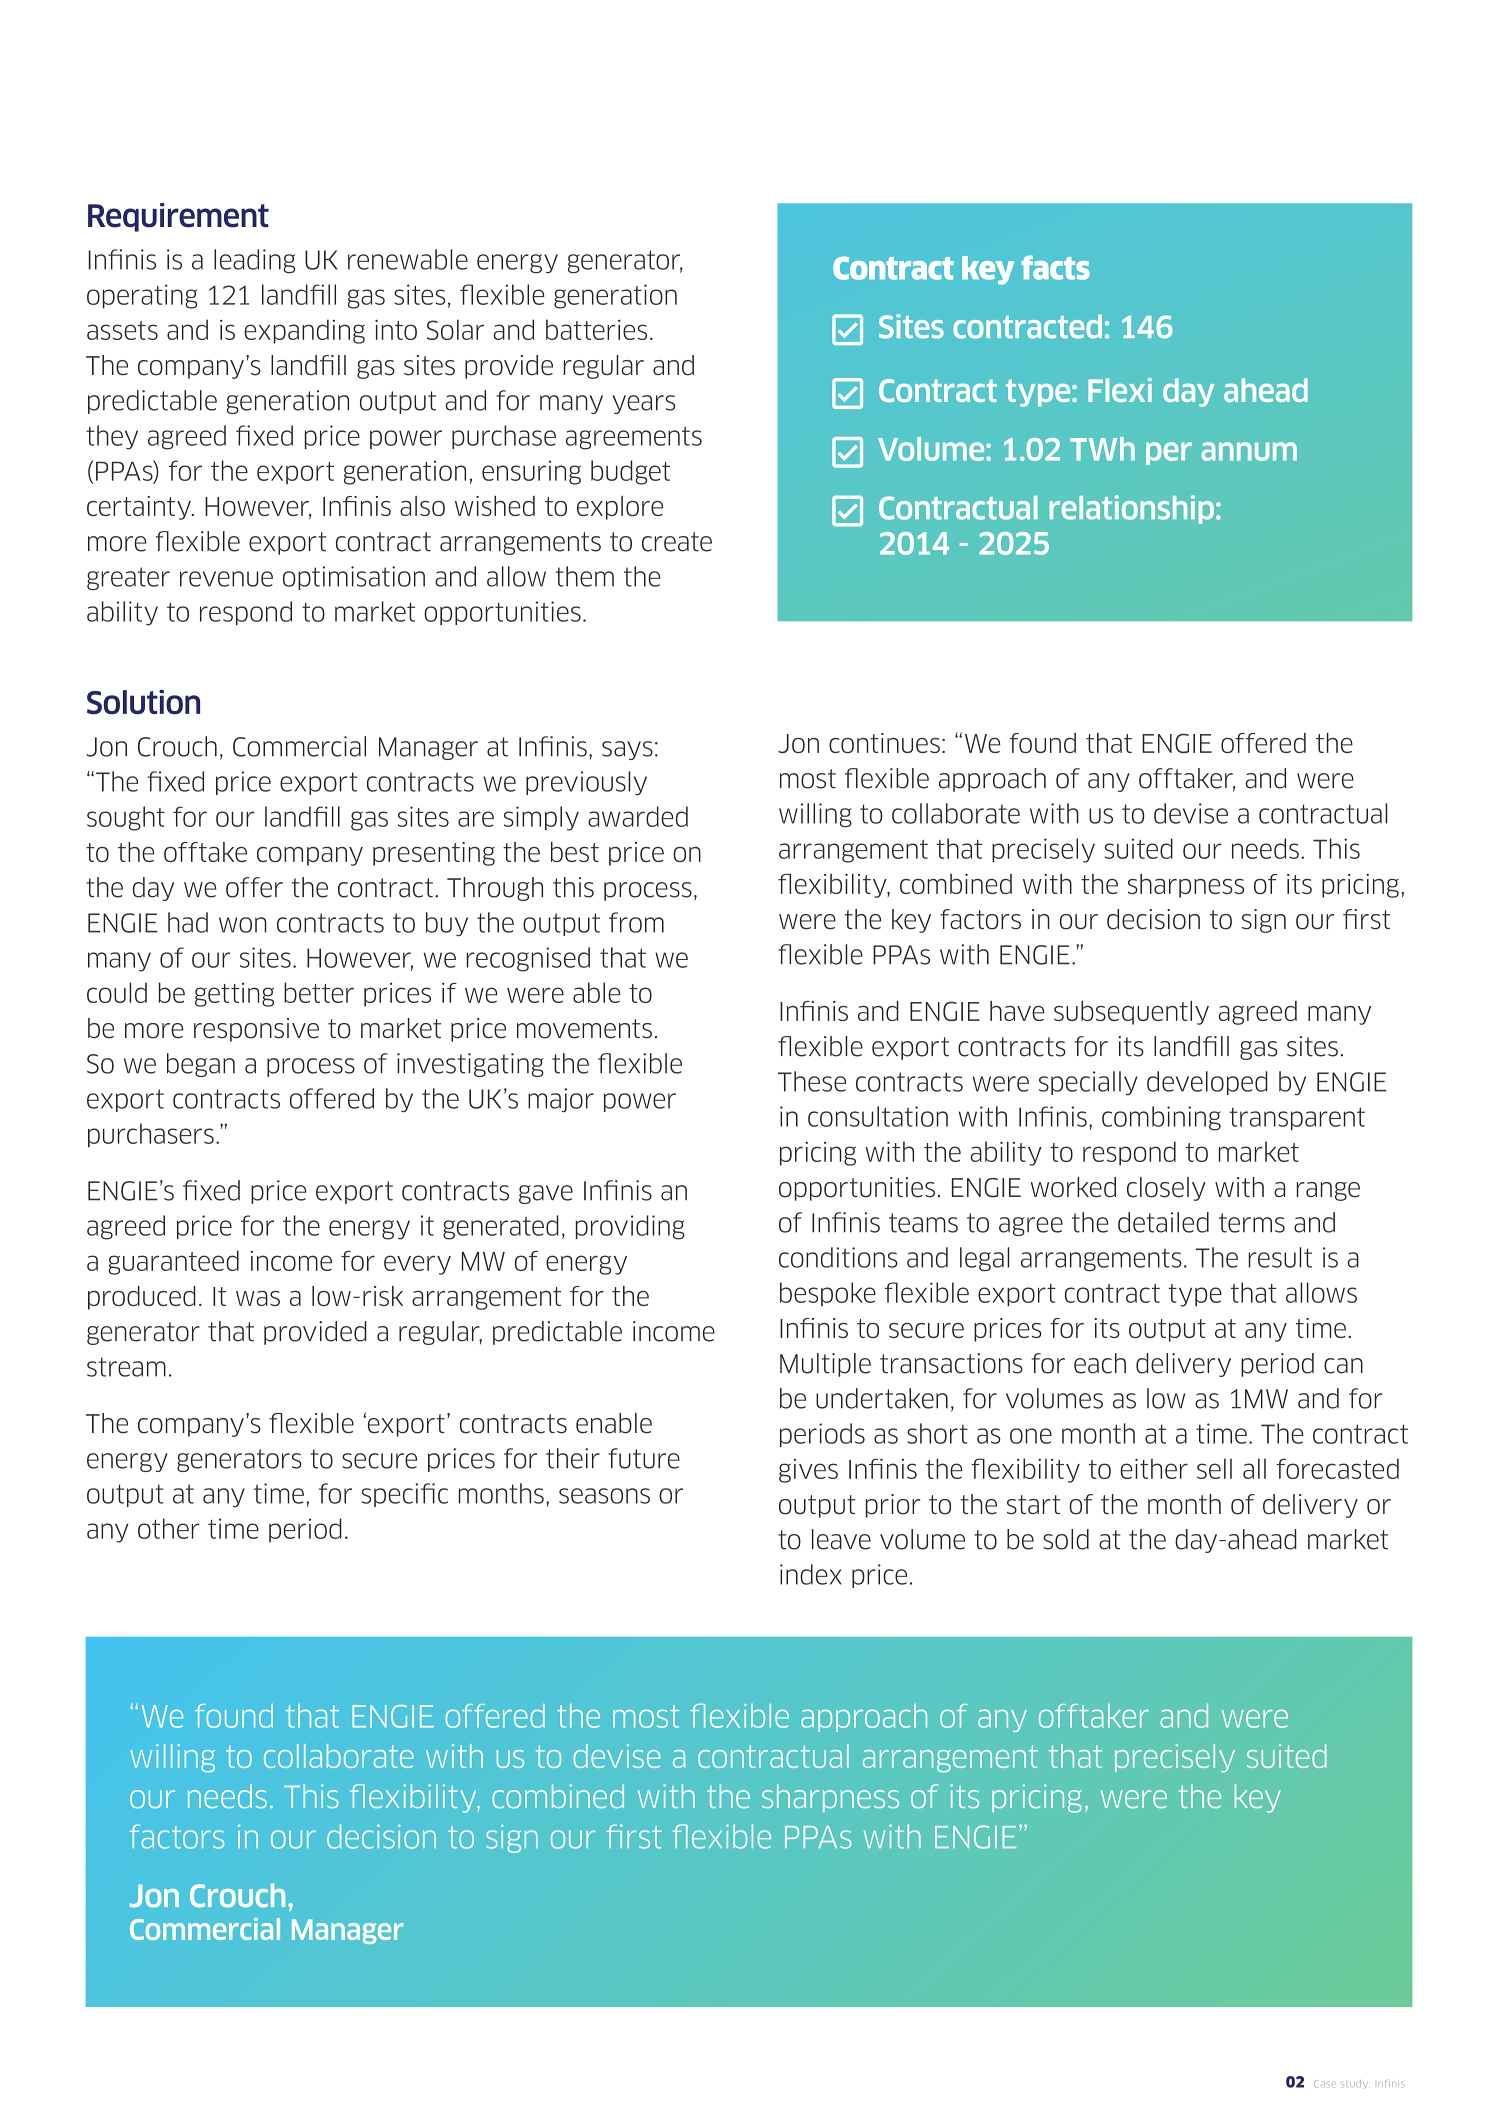 This screenshot has height=2118, width=1498. Describe the element at coordinates (201, 1065) in the screenshot. I see `began` at that location.
